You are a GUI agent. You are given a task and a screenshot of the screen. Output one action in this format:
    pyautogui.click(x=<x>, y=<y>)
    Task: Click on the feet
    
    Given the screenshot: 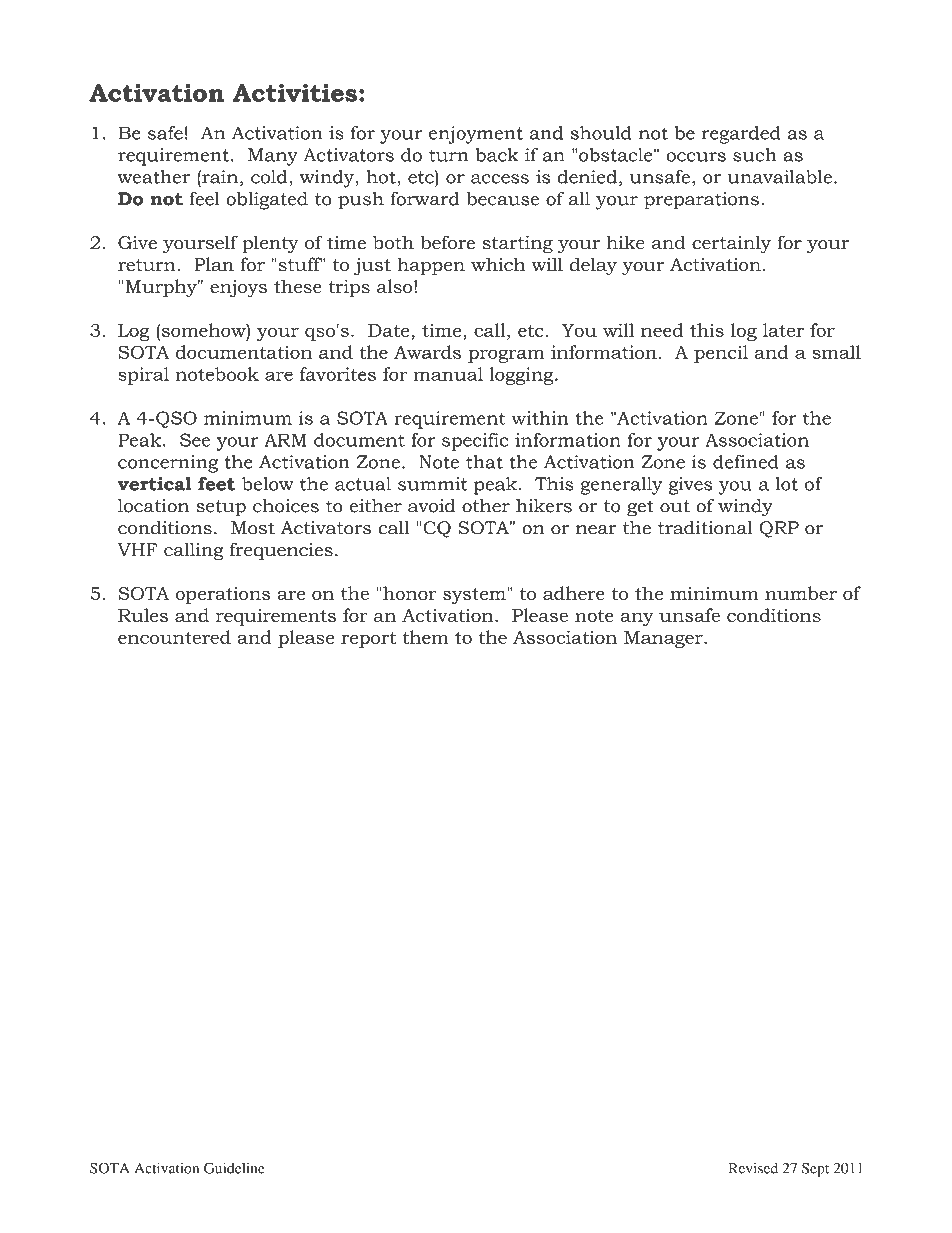 What is the action you would take?
    pyautogui.click(x=216, y=484)
